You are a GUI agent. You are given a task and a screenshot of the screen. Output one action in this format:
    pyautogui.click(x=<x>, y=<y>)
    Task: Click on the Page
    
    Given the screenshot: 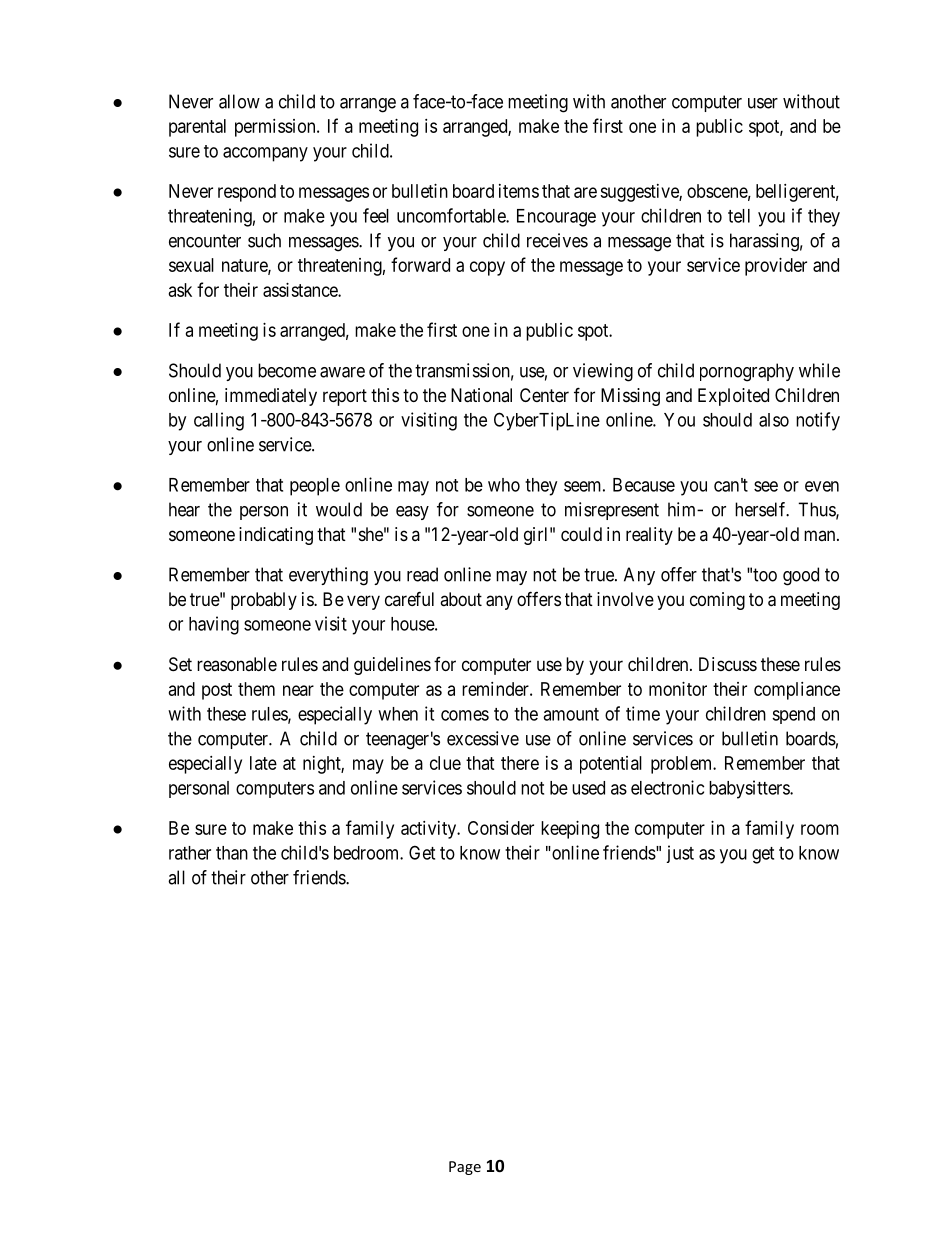 What is the action you would take?
    pyautogui.click(x=465, y=1168)
